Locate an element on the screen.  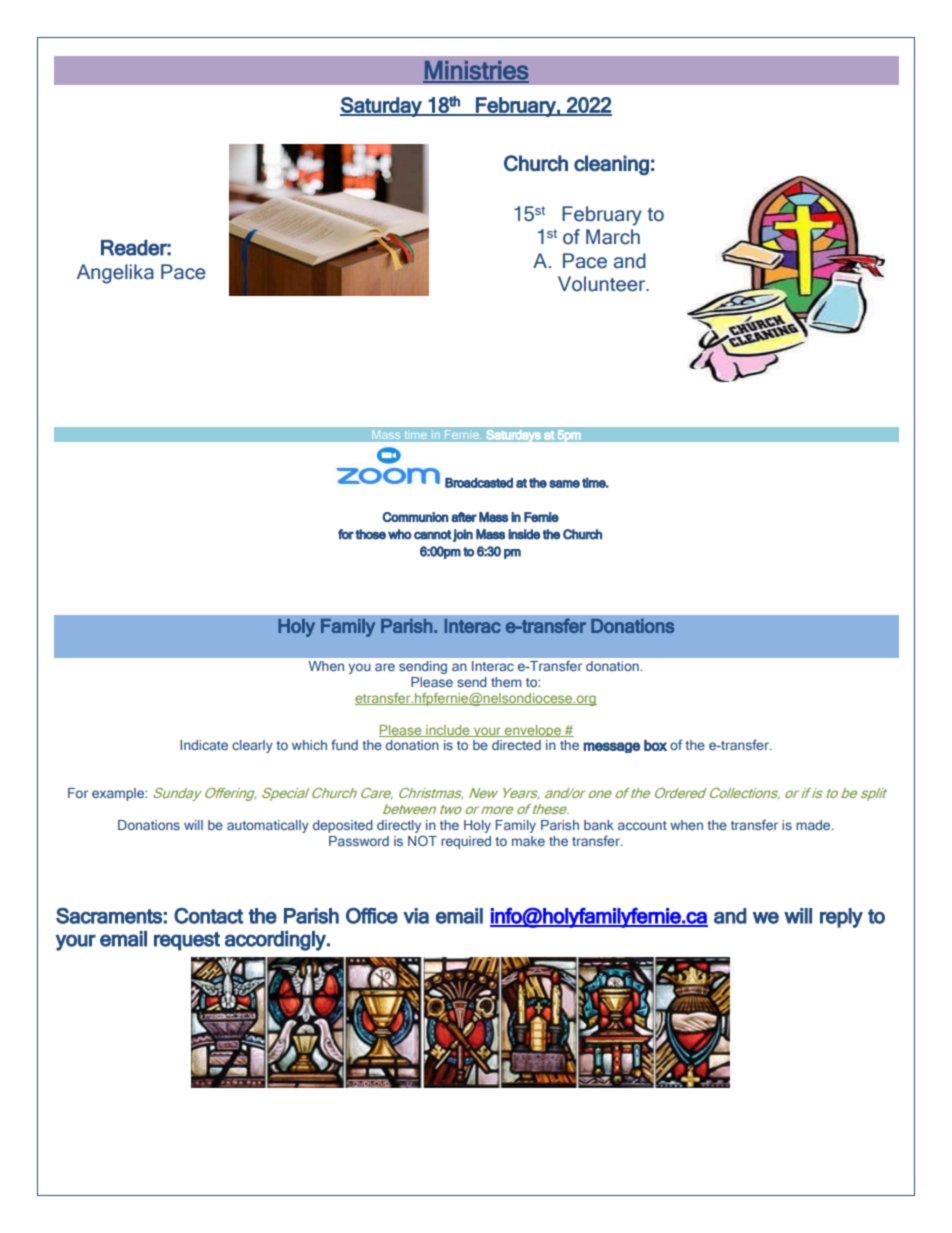
March is located at coordinates (613, 237).
